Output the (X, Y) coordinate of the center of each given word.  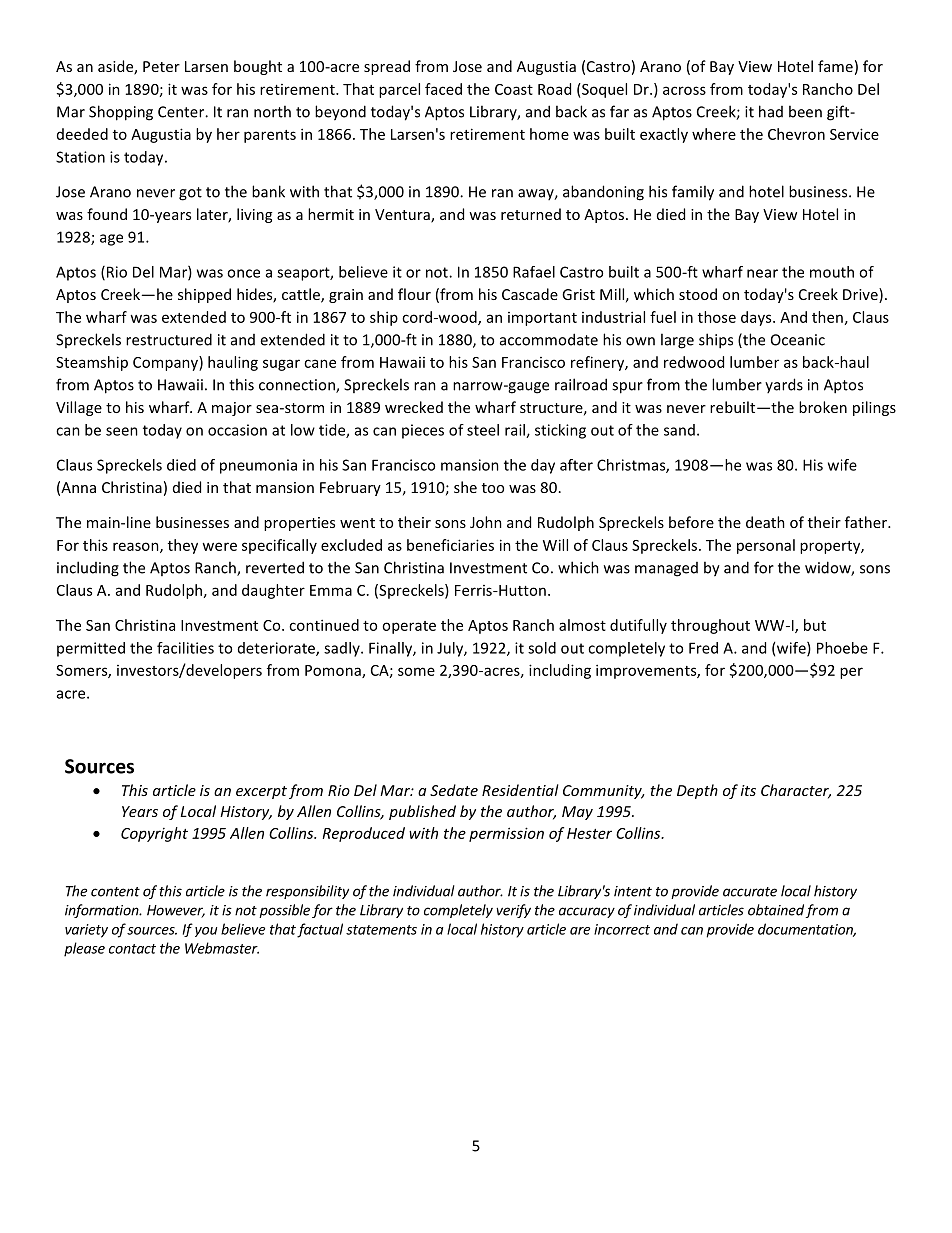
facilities (185, 648)
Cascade (530, 294)
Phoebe (842, 648)
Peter (161, 66)
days (757, 318)
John (486, 522)
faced (443, 89)
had (771, 111)
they (183, 546)
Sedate (454, 790)
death (765, 522)
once (243, 273)
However (176, 911)
